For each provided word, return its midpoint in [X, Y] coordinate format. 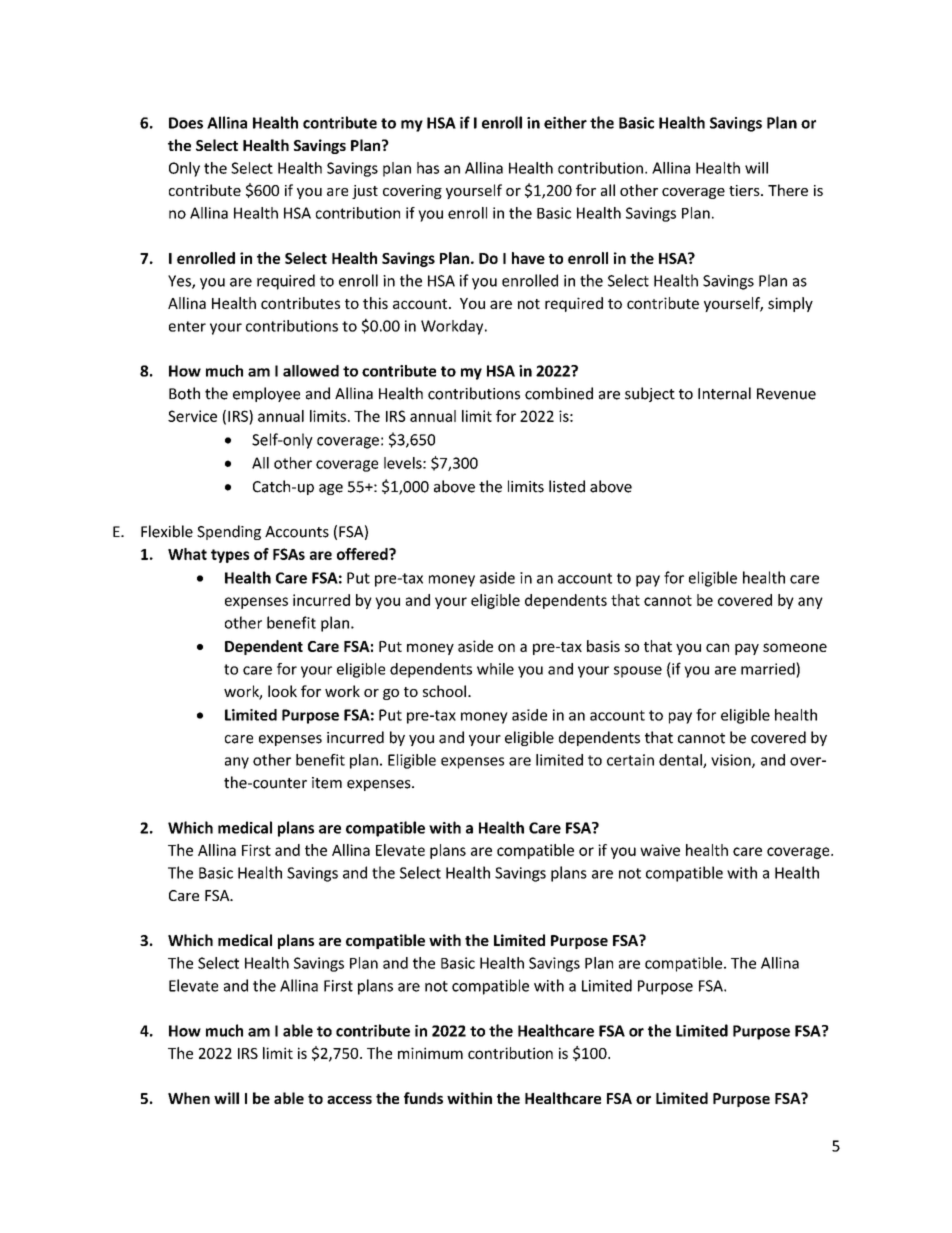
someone [795, 647]
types [230, 556]
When [189, 1098]
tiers [745, 190]
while [495, 669]
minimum [430, 1053]
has [428, 168]
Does [186, 123]
